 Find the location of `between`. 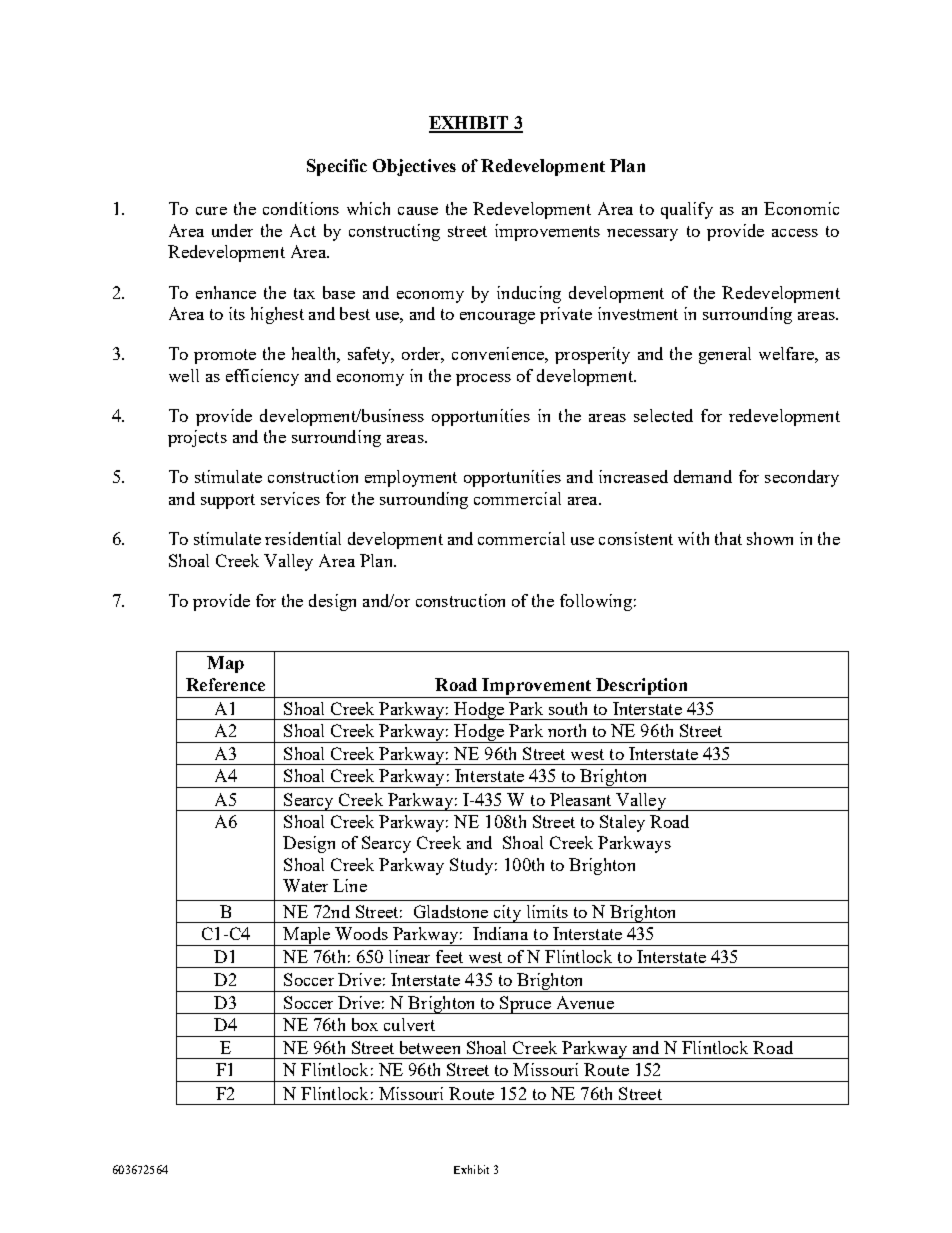

between is located at coordinates (430, 1047).
